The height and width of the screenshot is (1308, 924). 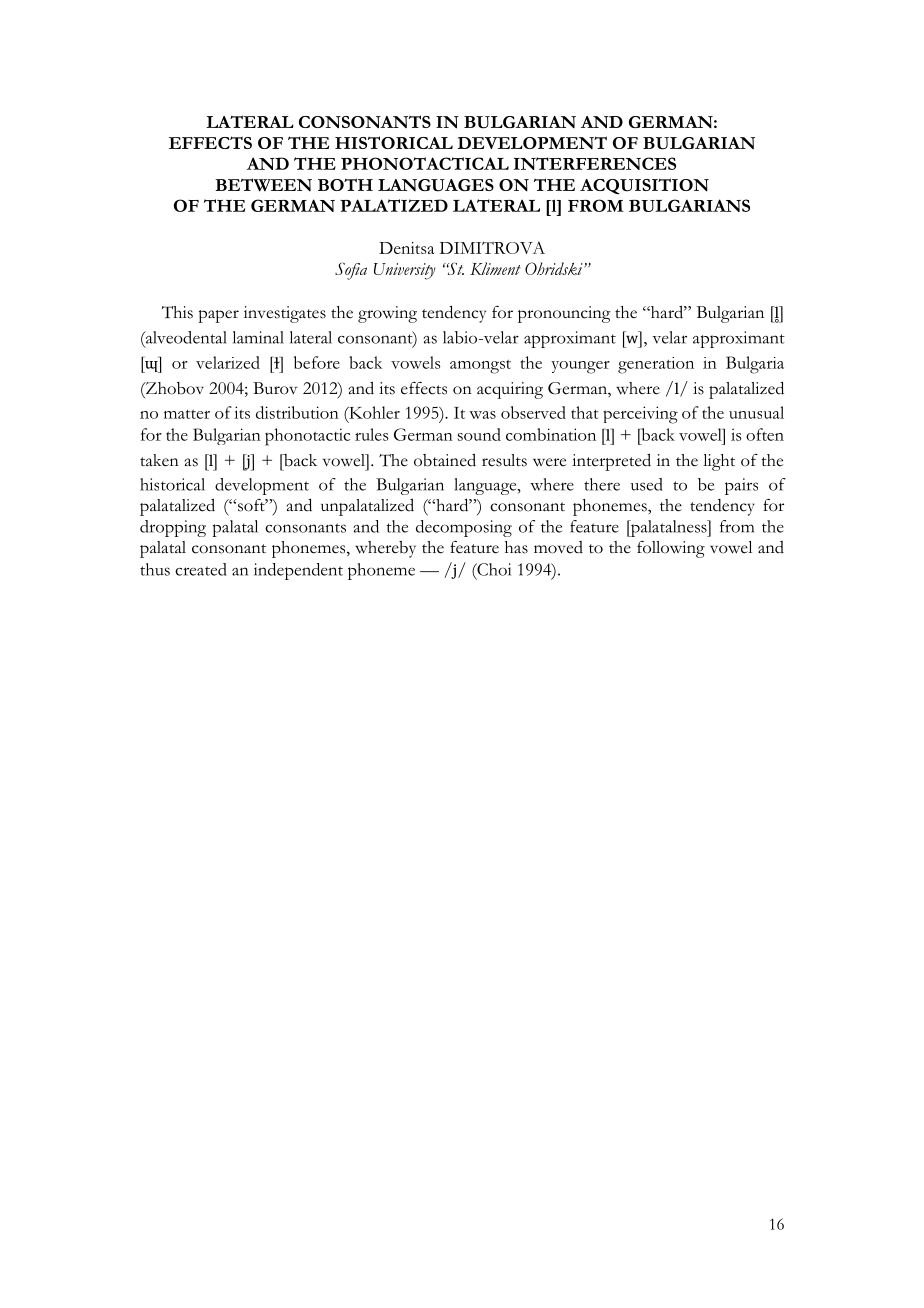 What do you see at coordinates (201, 569) in the screenshot?
I see `created` at bounding box center [201, 569].
